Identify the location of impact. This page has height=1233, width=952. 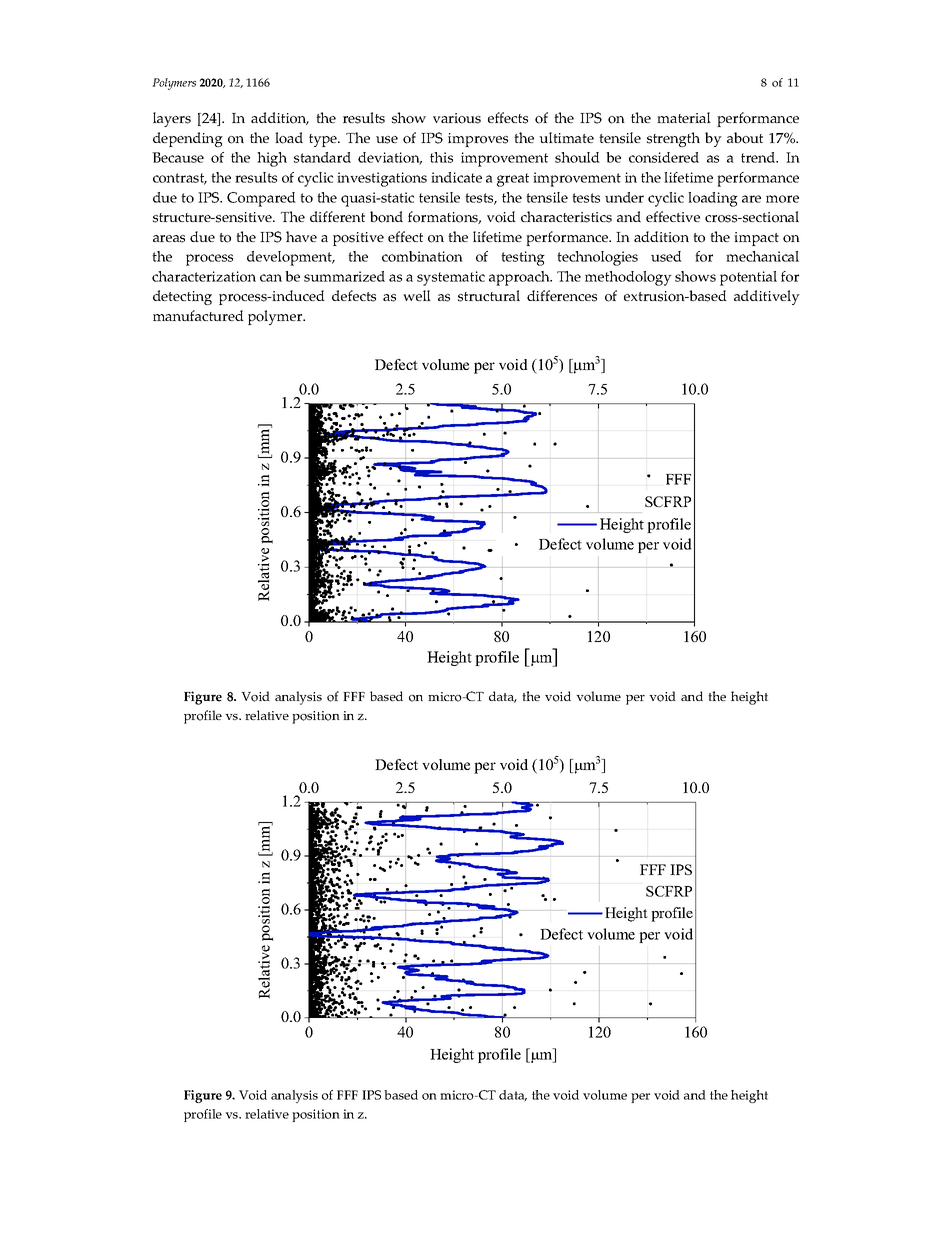
(756, 239).
